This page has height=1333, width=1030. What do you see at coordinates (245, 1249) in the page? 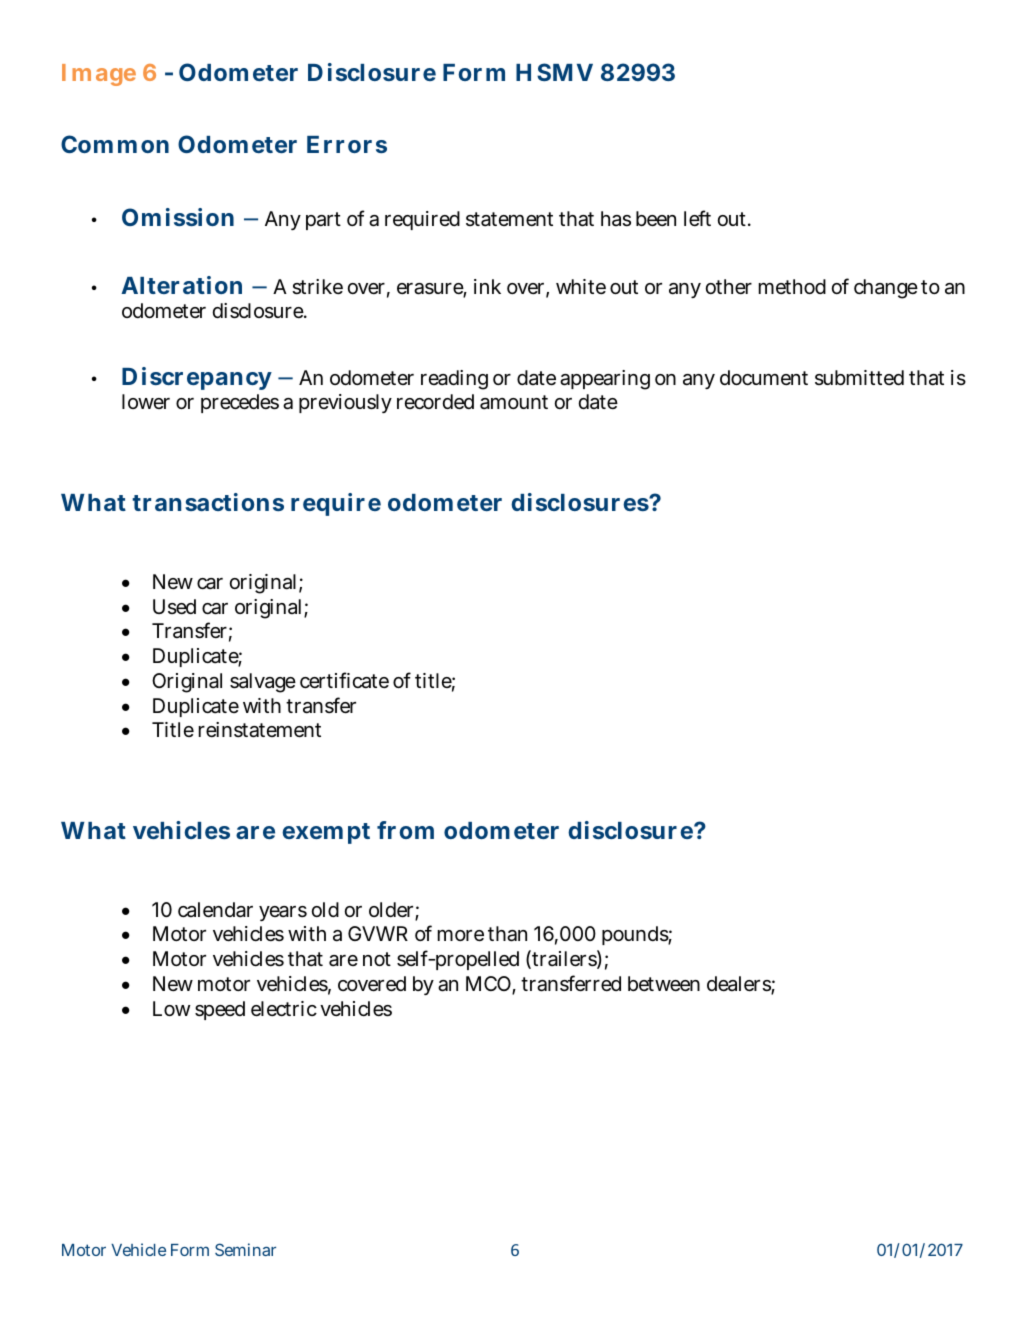
I see `Seminar` at bounding box center [245, 1249].
